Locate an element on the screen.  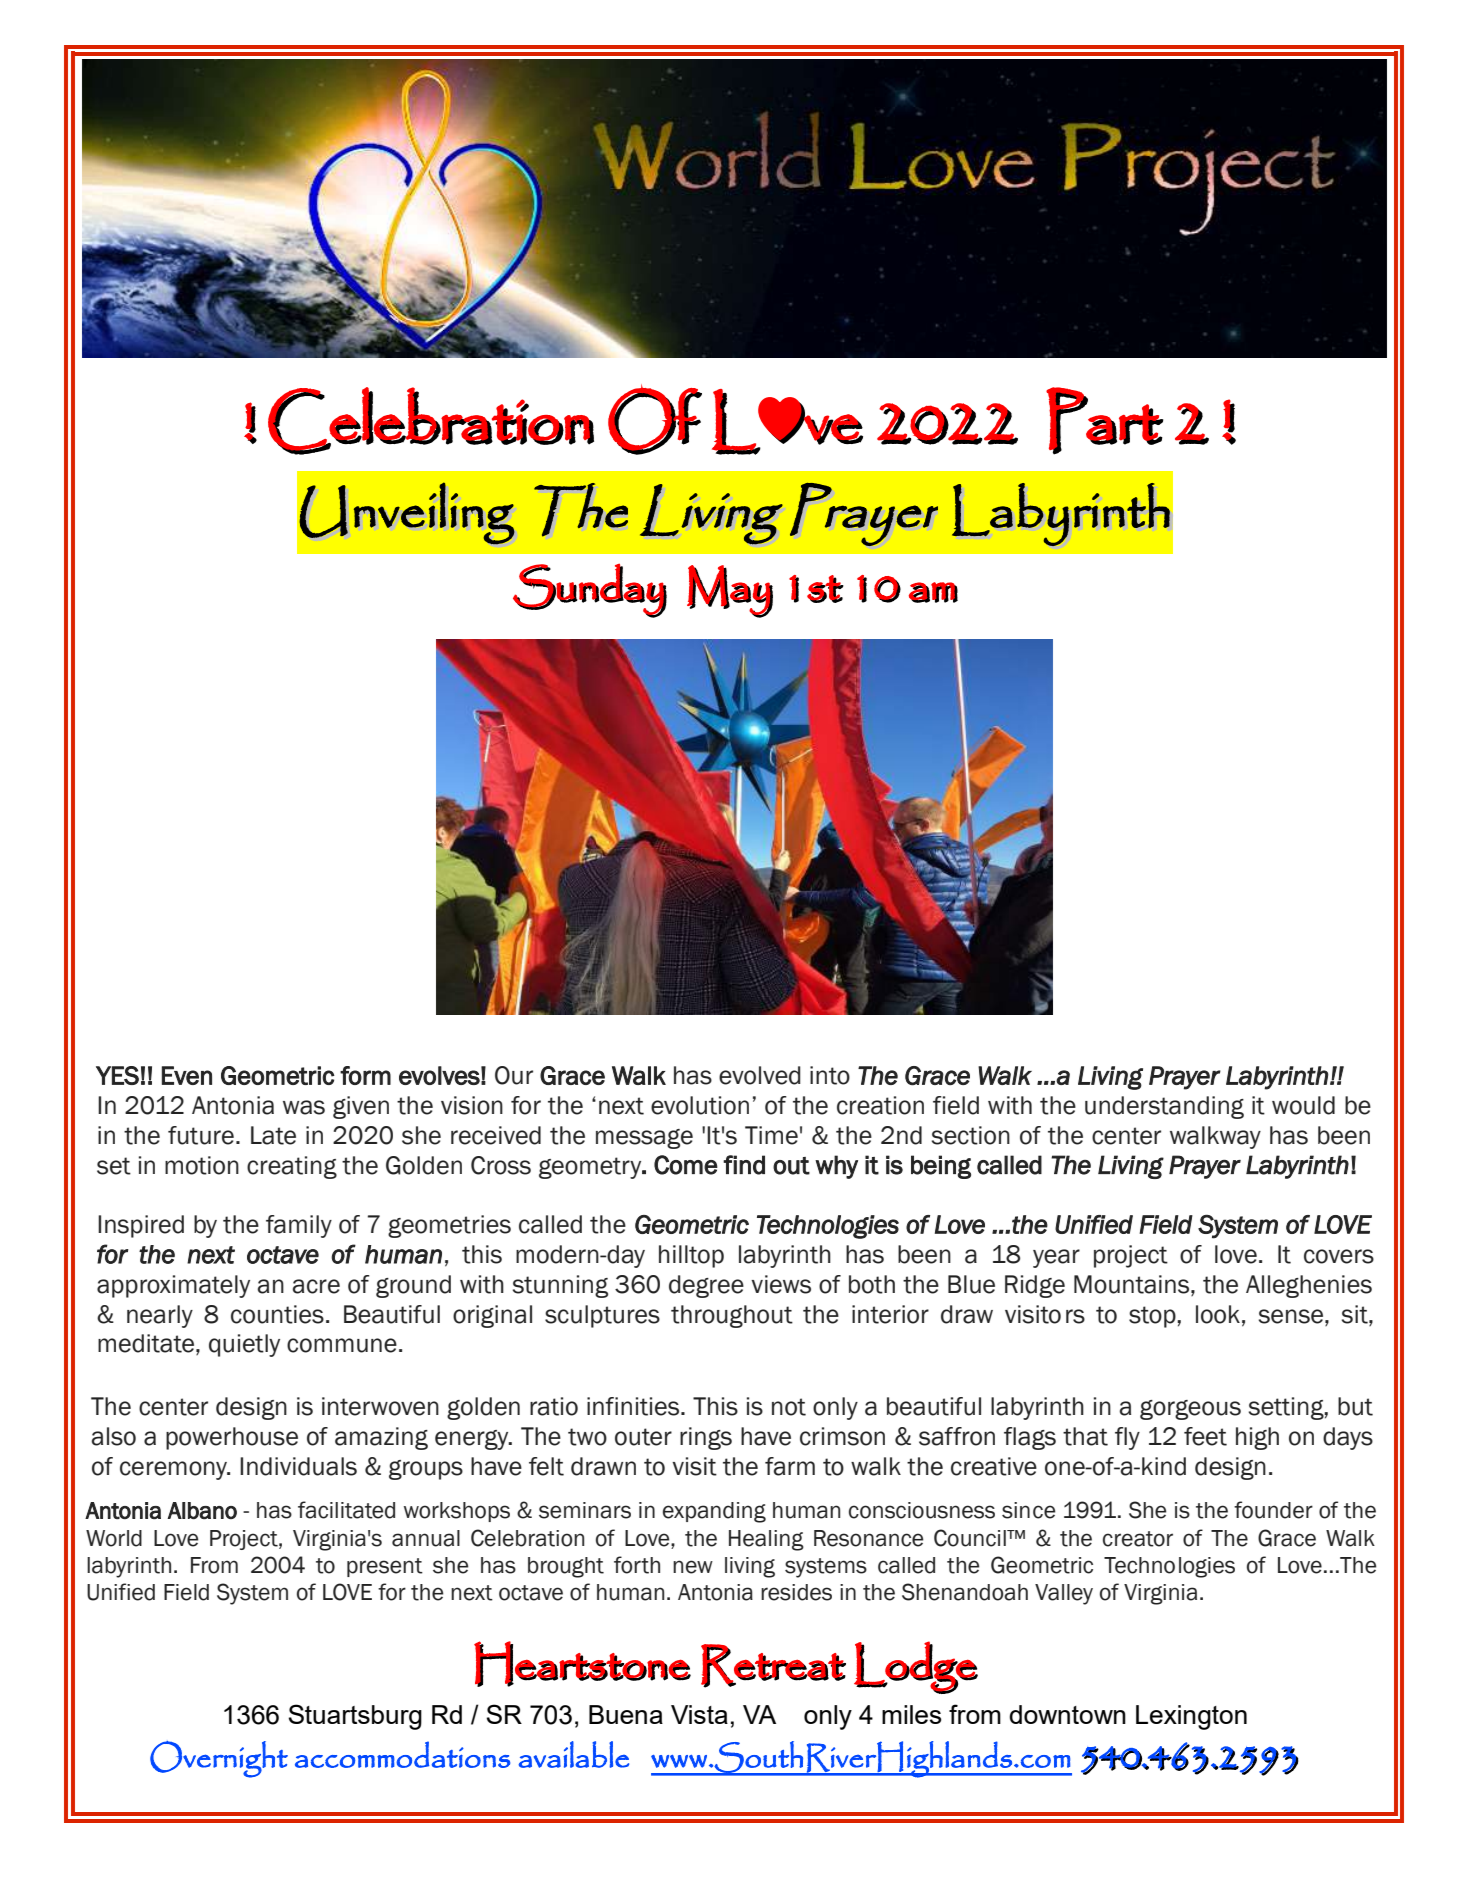
was is located at coordinates (304, 1107).
